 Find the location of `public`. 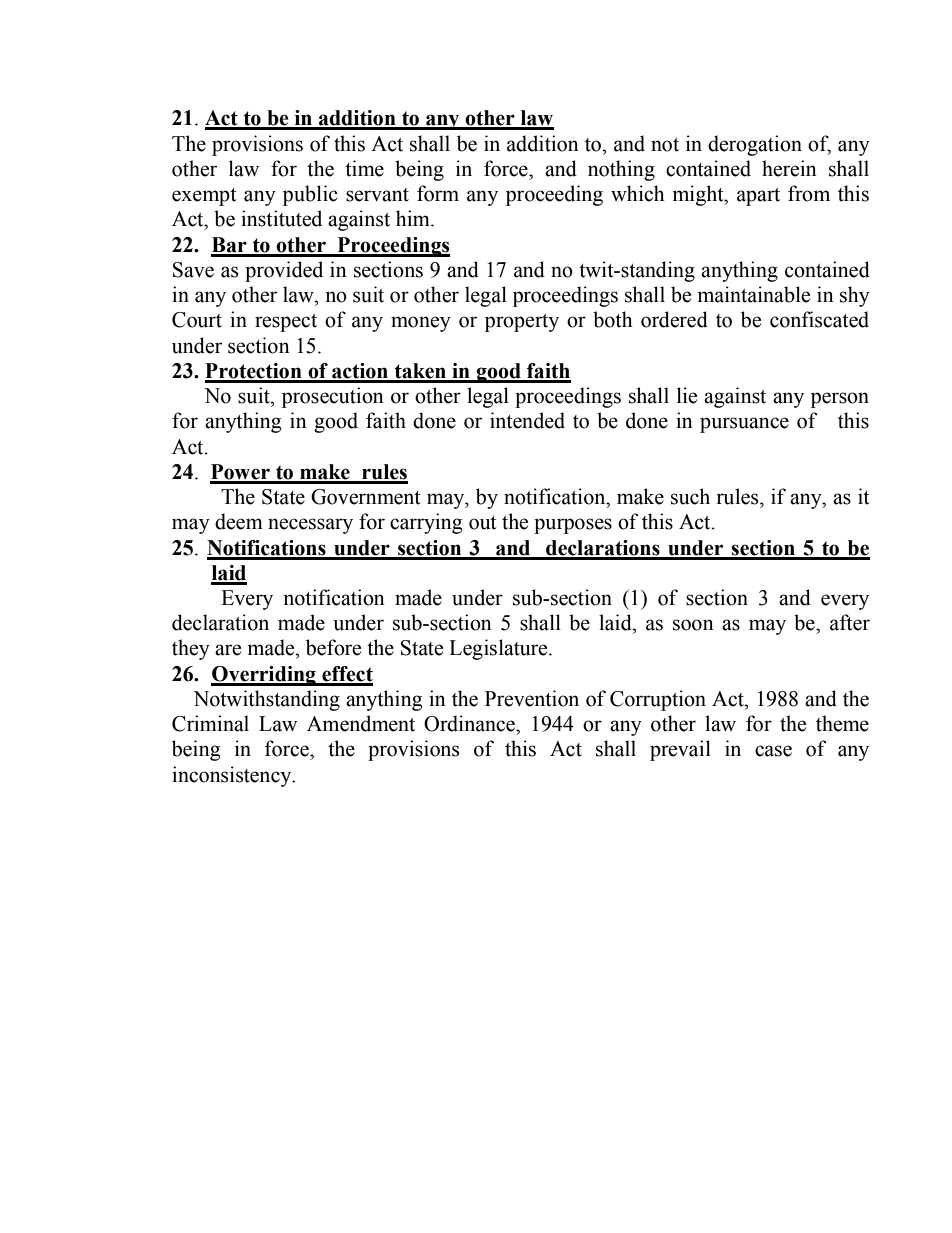

public is located at coordinates (310, 195).
